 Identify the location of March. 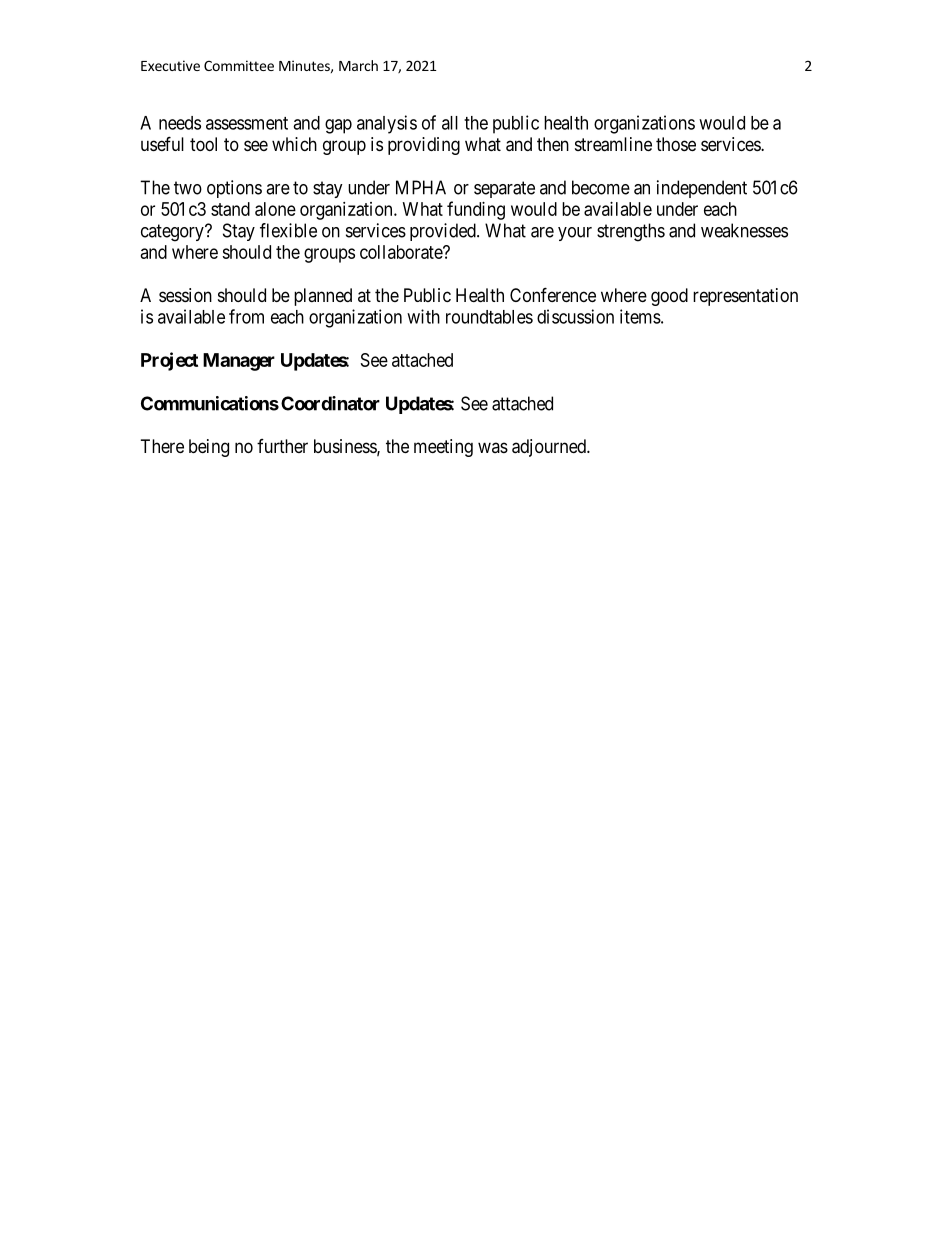
(358, 65).
